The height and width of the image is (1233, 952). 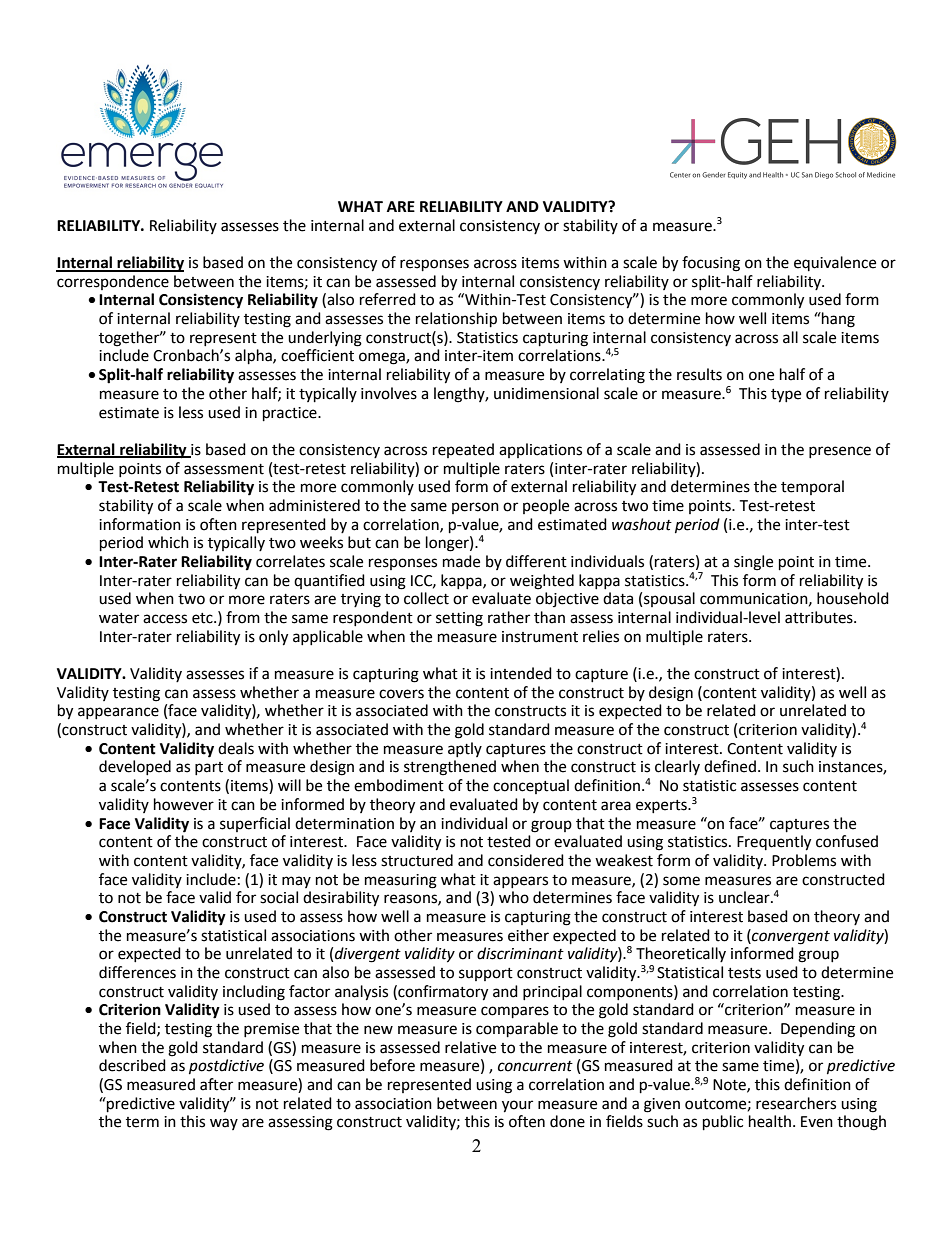 What do you see at coordinates (216, 1084) in the image?
I see `after` at bounding box center [216, 1084].
